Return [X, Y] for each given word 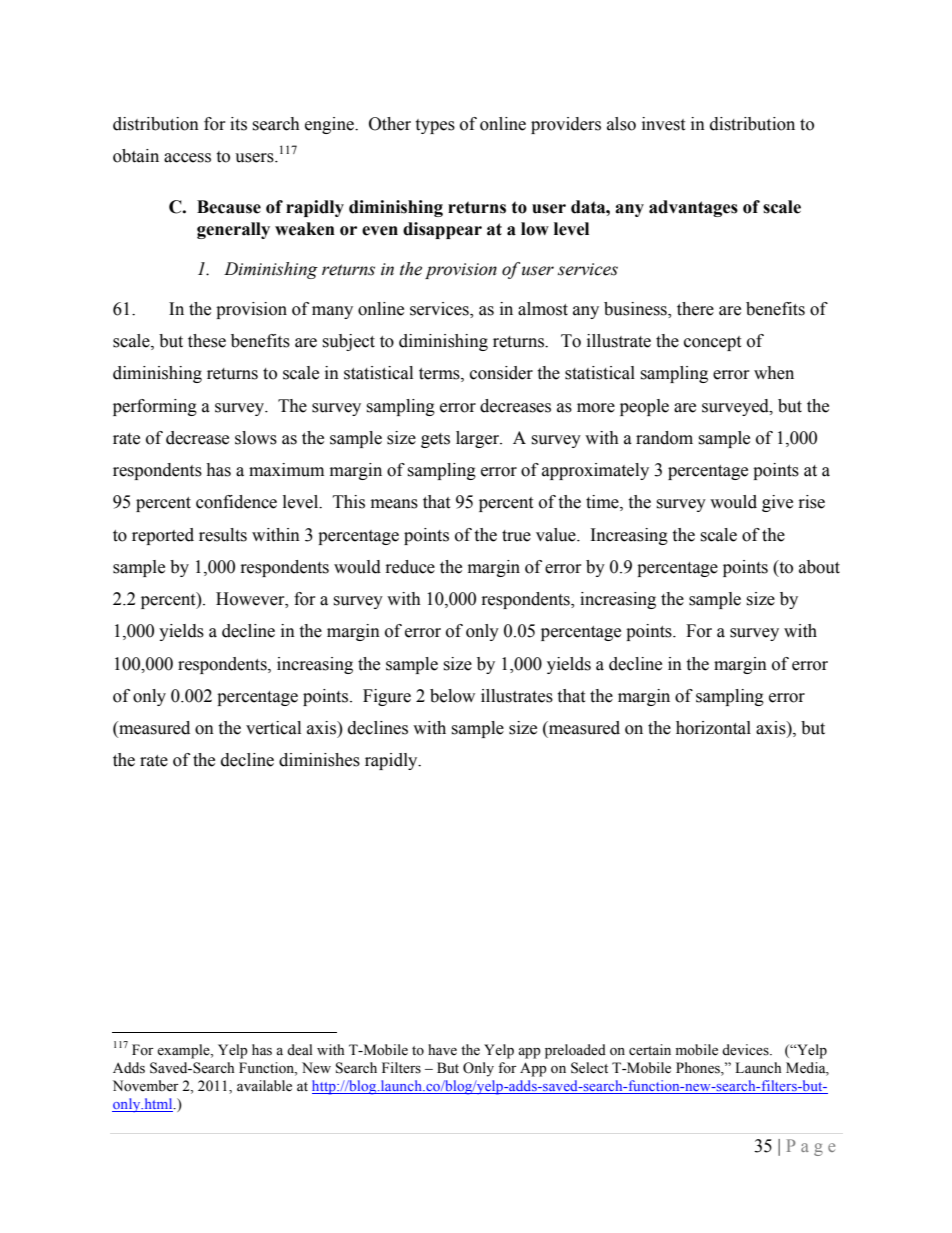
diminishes [319, 760]
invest [663, 124]
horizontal [713, 728]
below [452, 696]
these [207, 341]
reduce [410, 567]
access [187, 158]
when [774, 373]
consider [501, 373]
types [435, 126]
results [223, 535]
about [819, 567]
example [184, 1051]
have [442, 1050]
